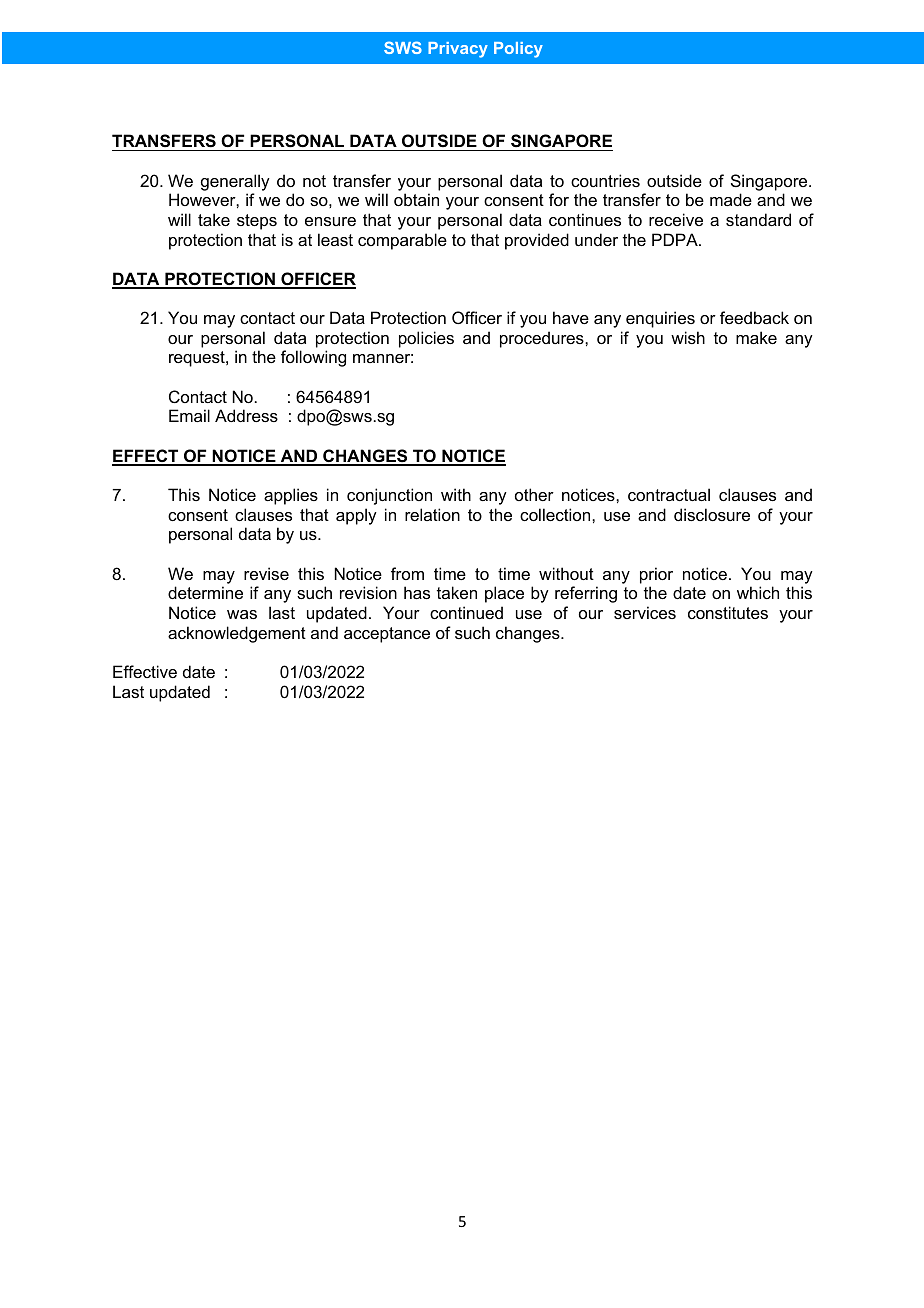  I want to click on steps, so click(257, 222).
